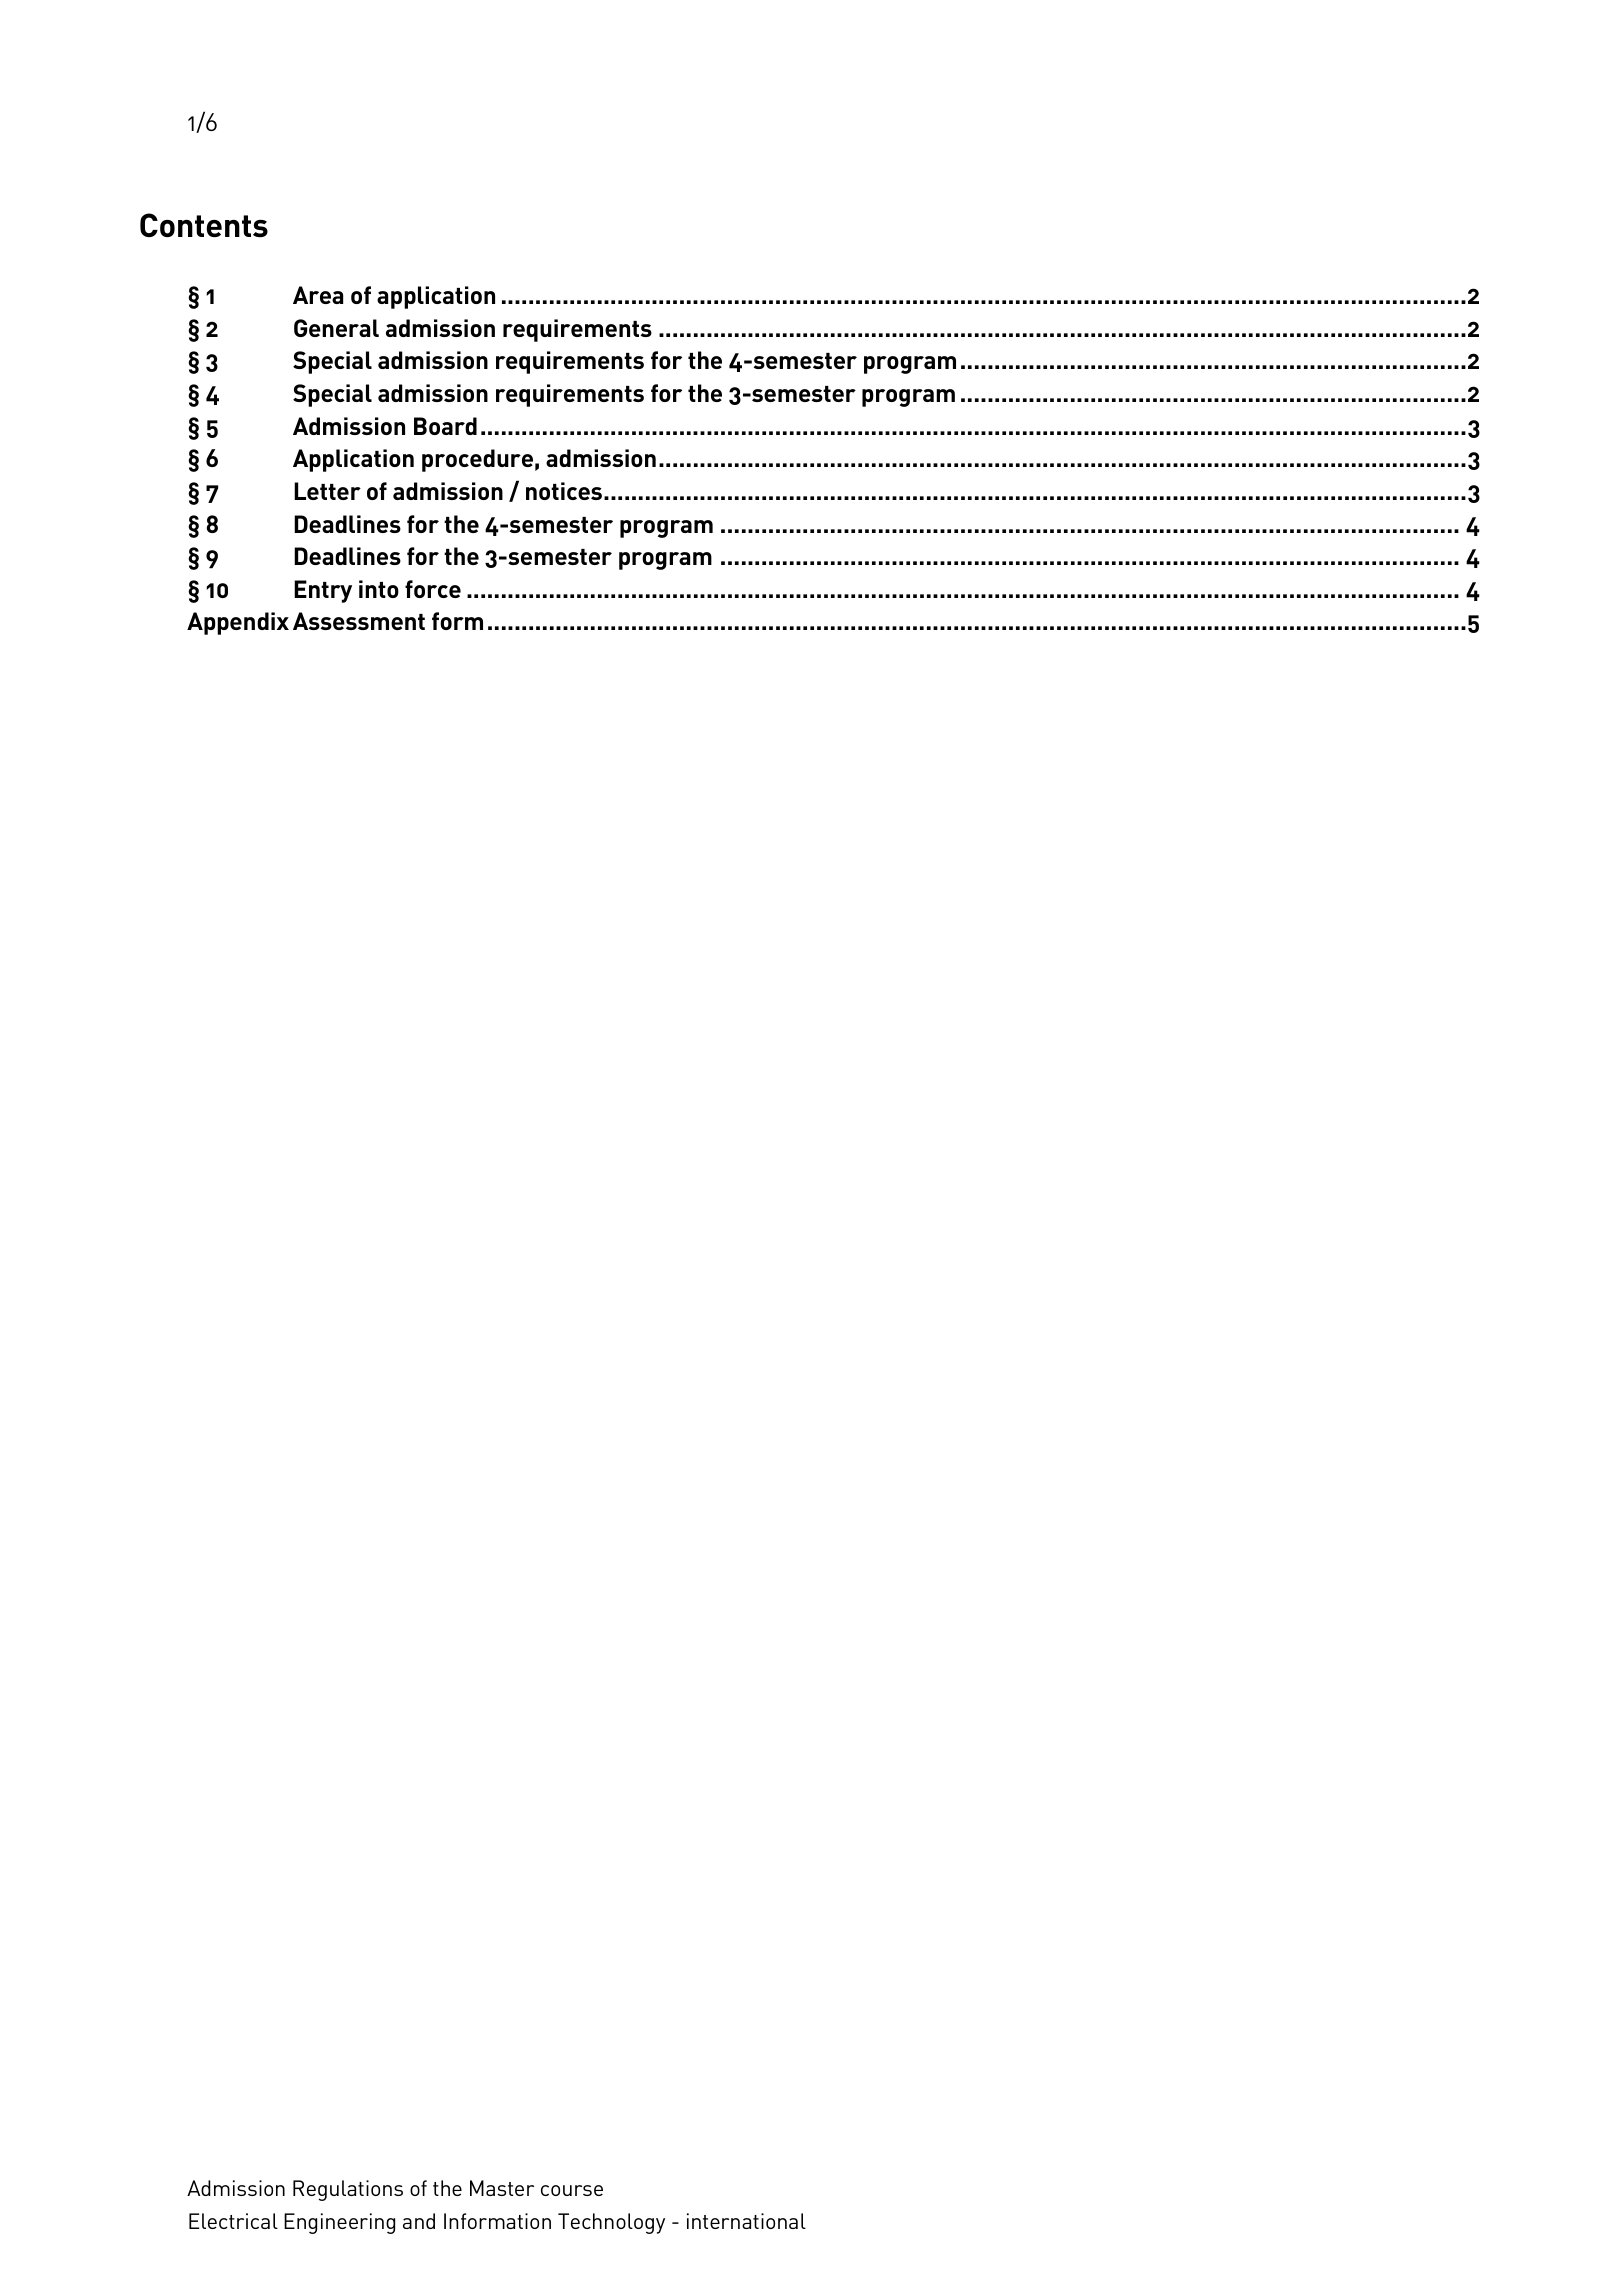 Image resolution: width=1619 pixels, height=2290 pixels. What do you see at coordinates (318, 295) in the screenshot?
I see `Area` at bounding box center [318, 295].
